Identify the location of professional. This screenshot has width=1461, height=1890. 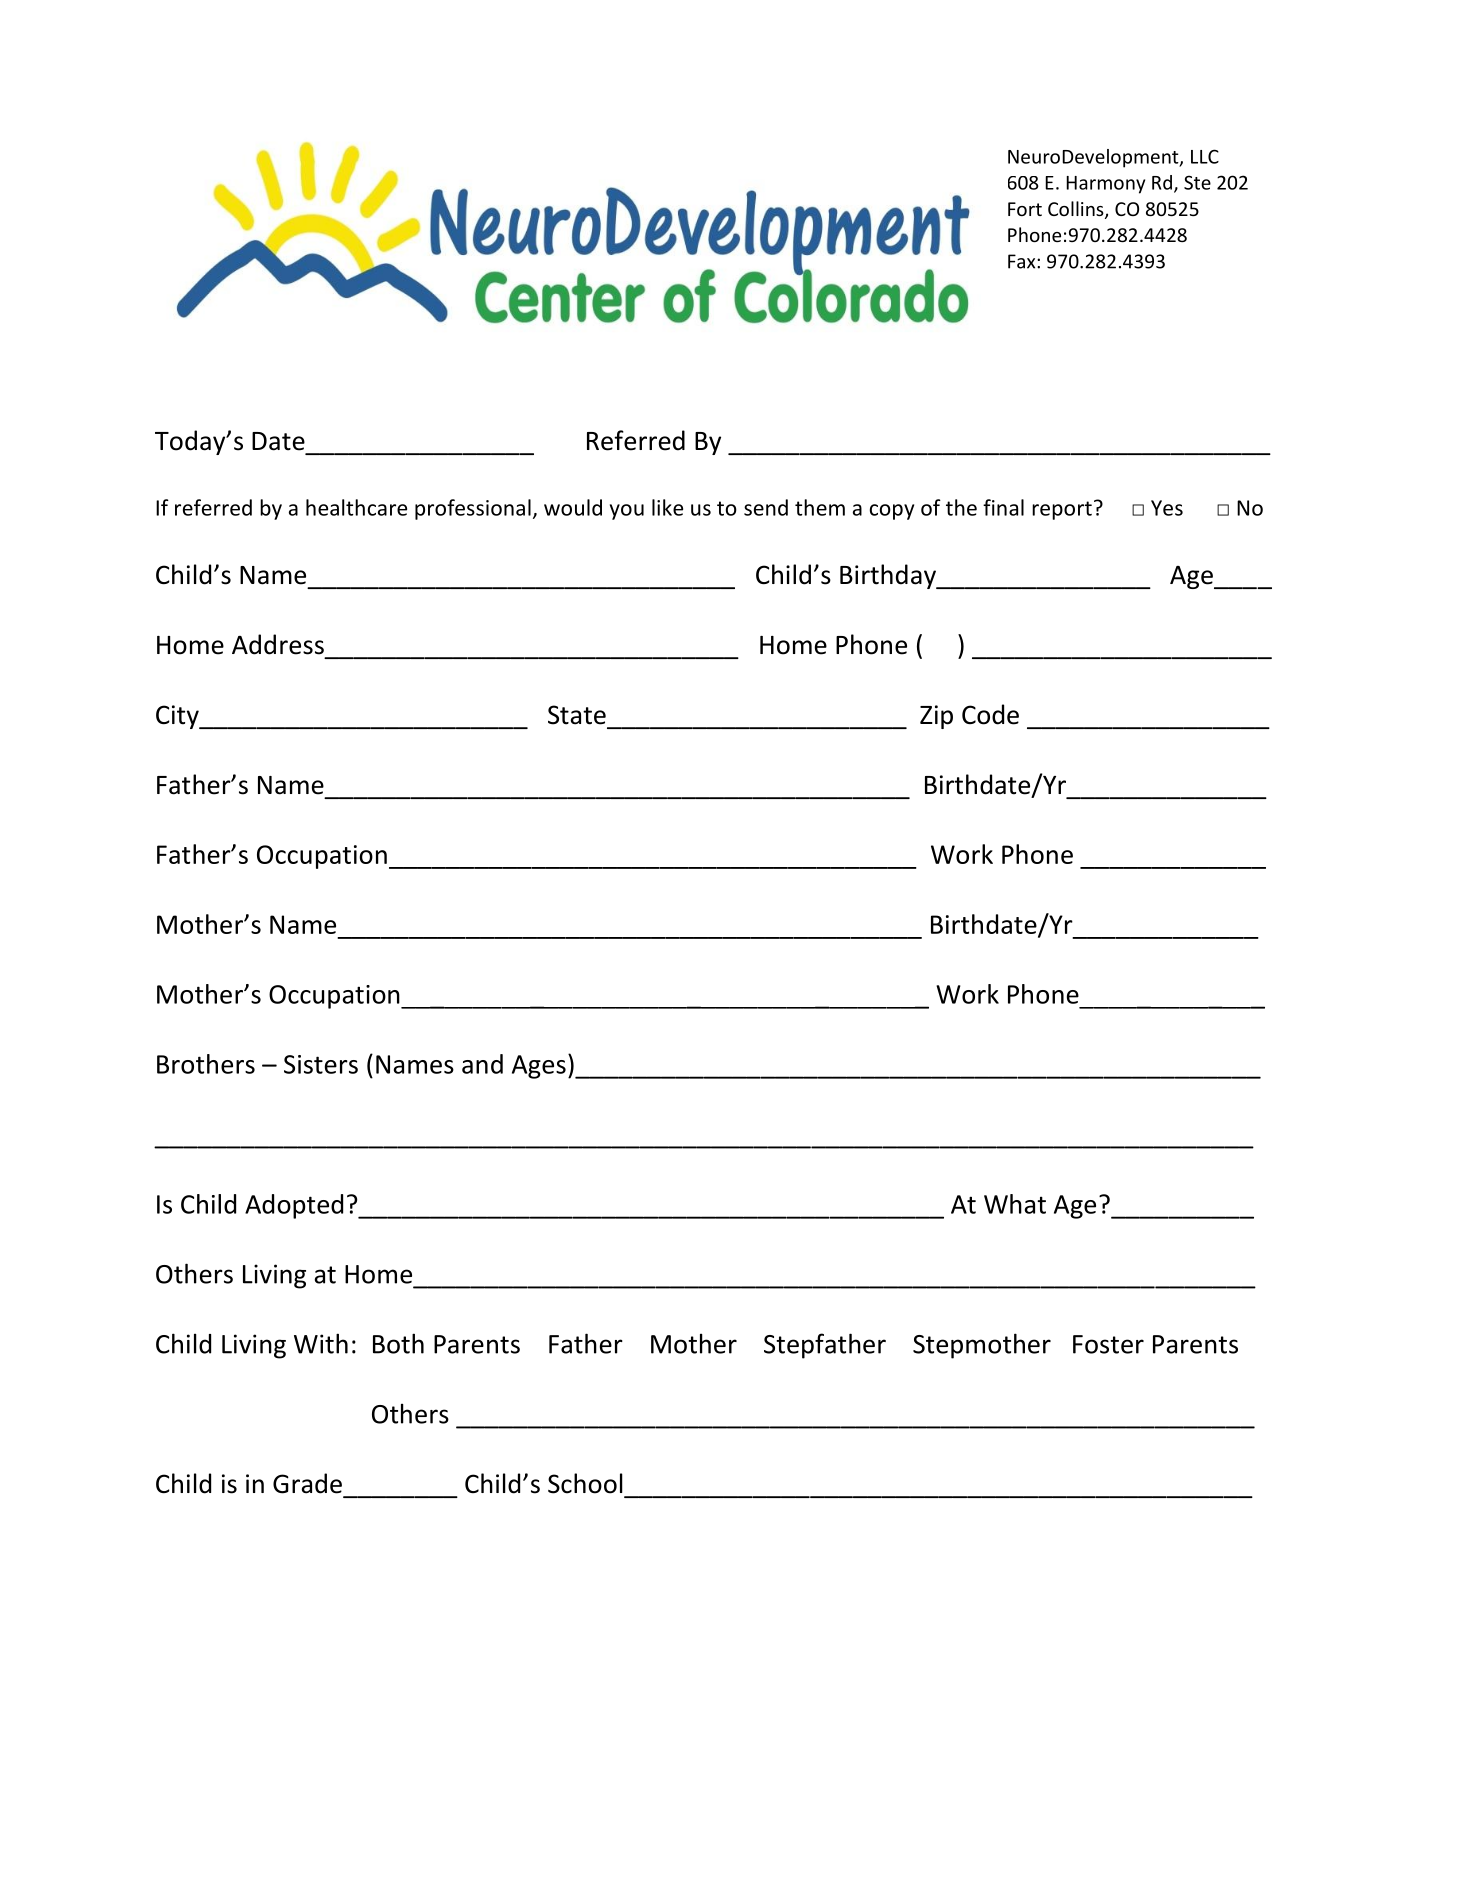
(473, 509).
